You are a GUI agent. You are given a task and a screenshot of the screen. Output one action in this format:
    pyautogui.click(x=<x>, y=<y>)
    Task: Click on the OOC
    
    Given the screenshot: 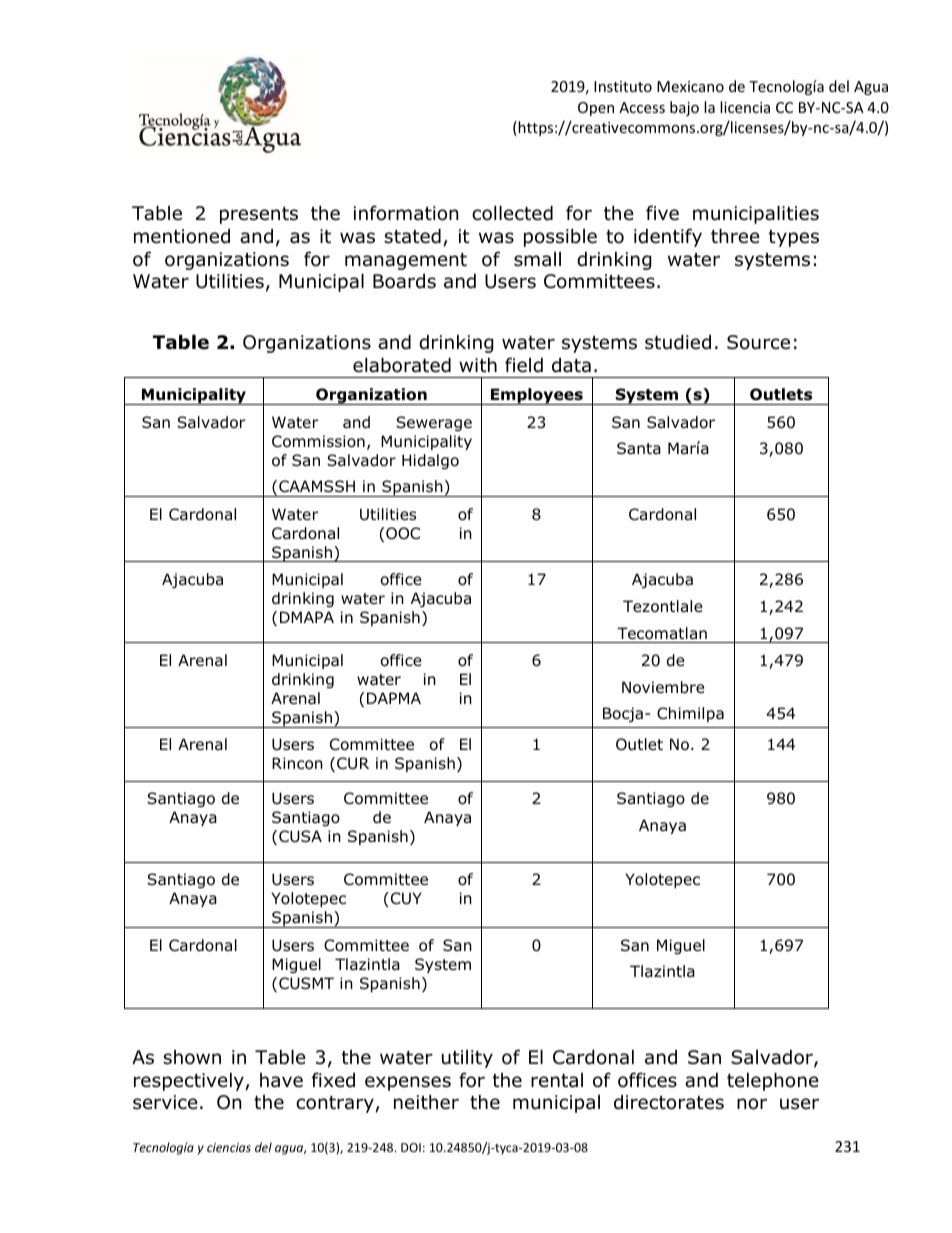 What is the action you would take?
    pyautogui.click(x=403, y=533)
